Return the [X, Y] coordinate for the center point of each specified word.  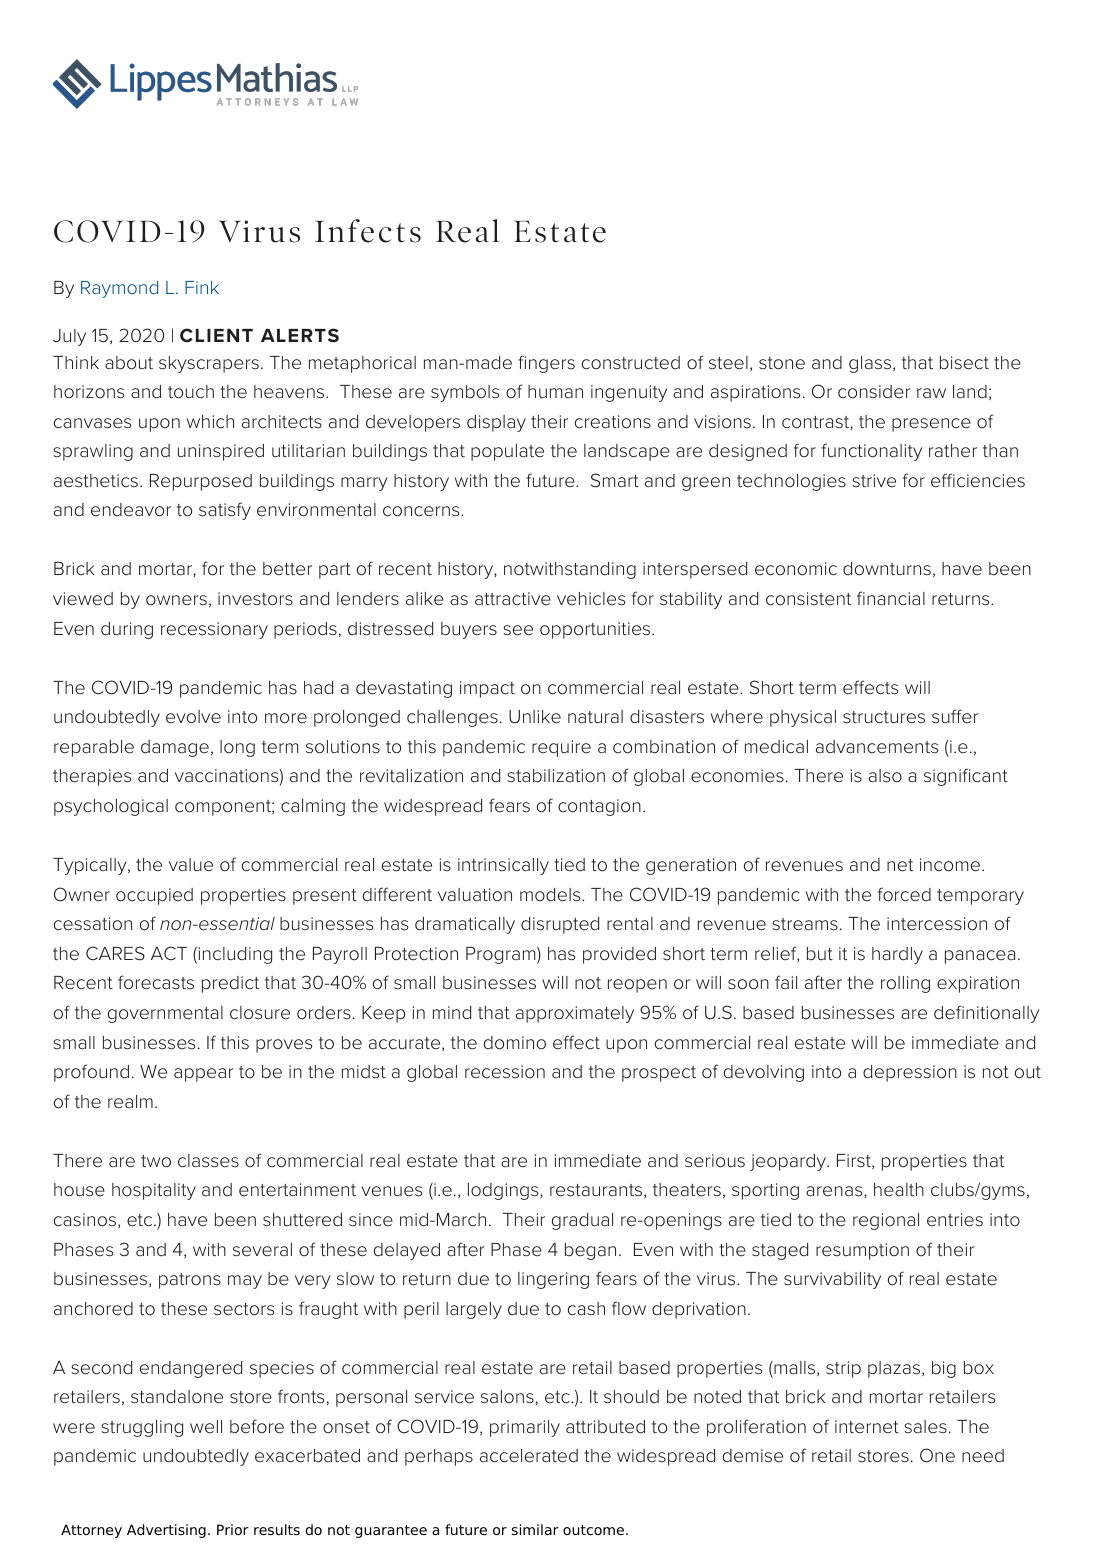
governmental [165, 1014]
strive [874, 481]
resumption [862, 1251]
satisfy [225, 511]
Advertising [166, 1531]
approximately [575, 1014]
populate [507, 452]
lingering [553, 1280]
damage [175, 748]
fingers [546, 364]
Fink [202, 287]
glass [871, 364]
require [561, 748]
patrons [190, 1281]
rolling [905, 984]
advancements [877, 747]
